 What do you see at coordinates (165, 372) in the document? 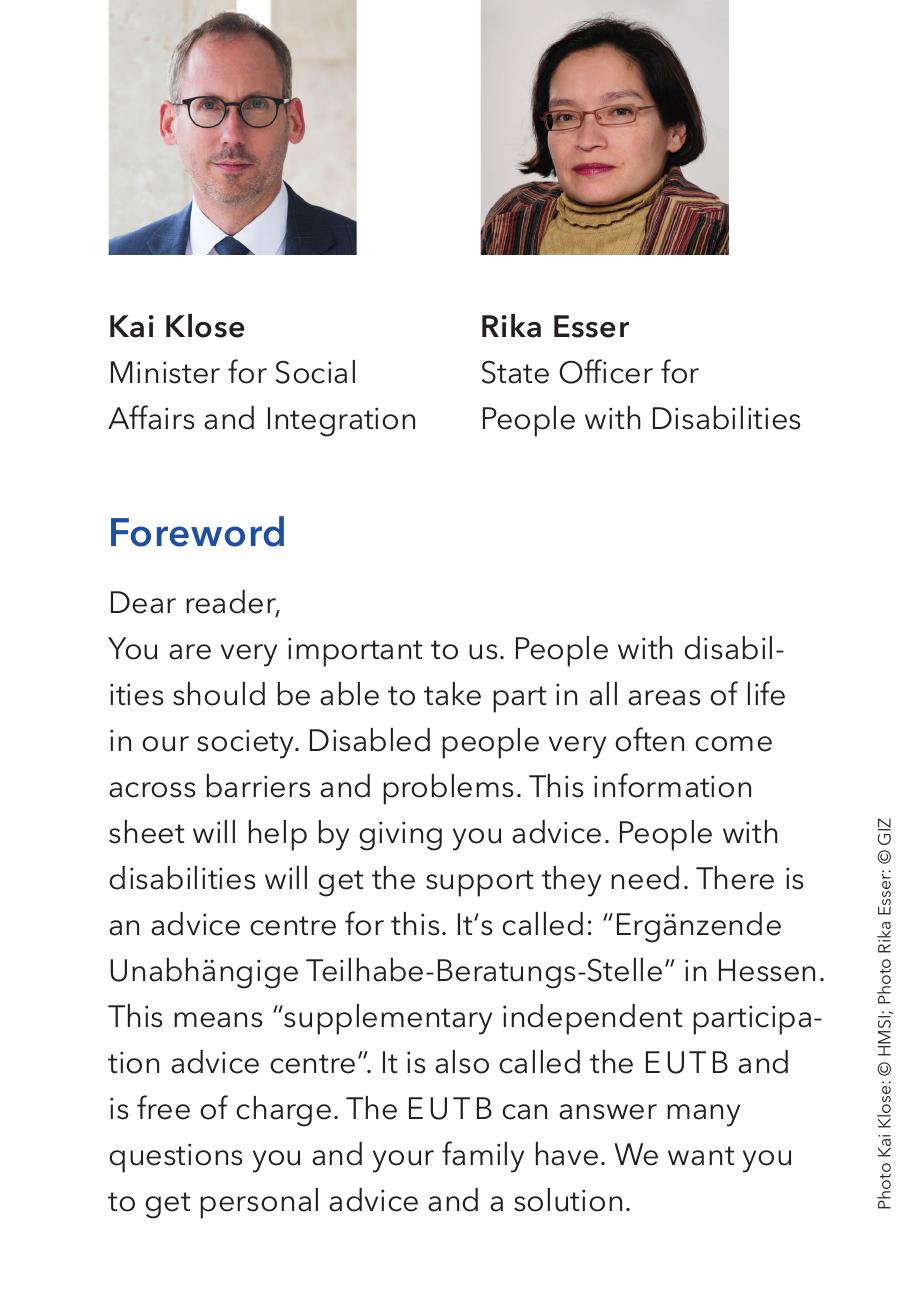
I see `Minister` at bounding box center [165, 372].
